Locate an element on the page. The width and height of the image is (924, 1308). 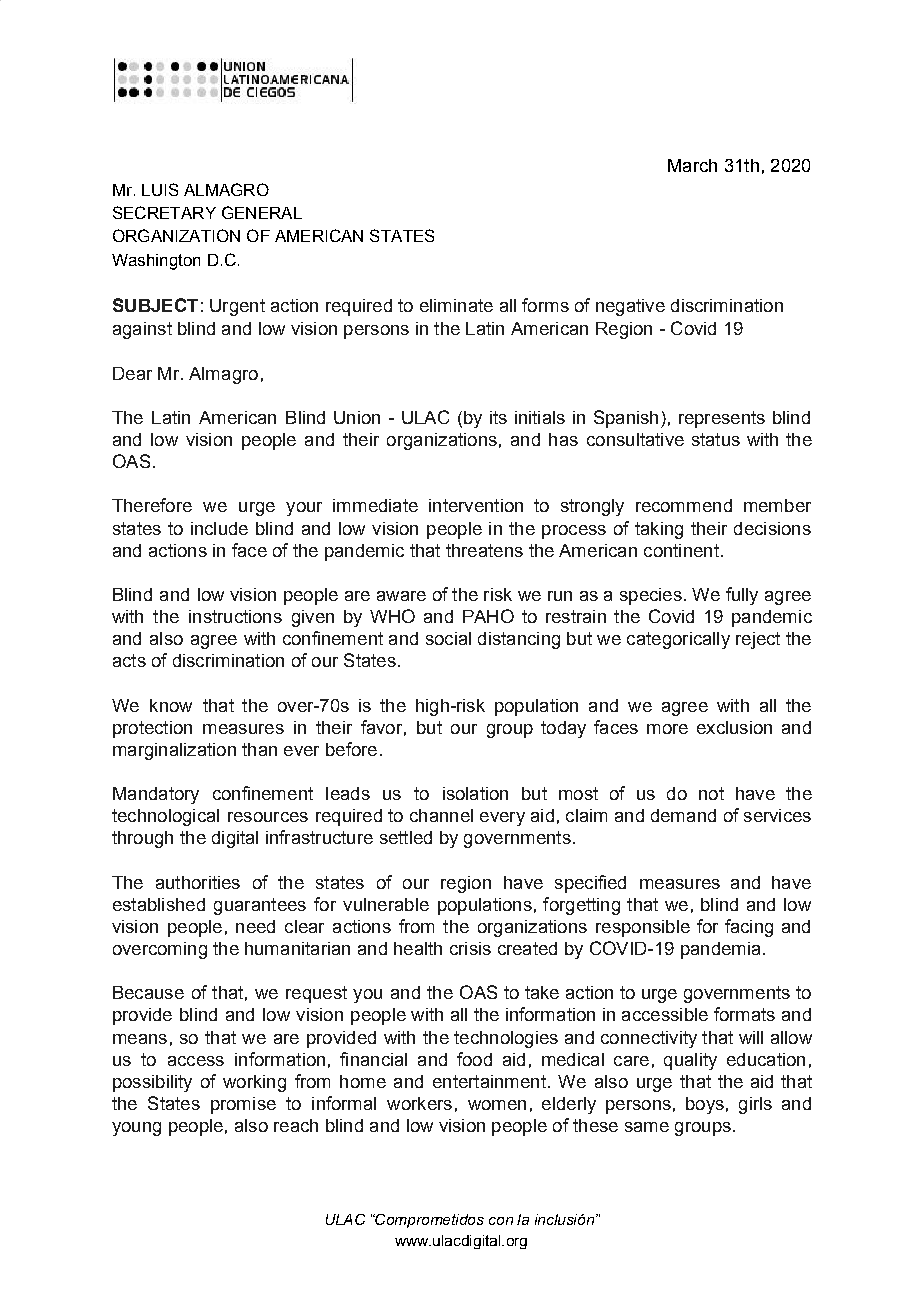
promise is located at coordinates (243, 1105).
